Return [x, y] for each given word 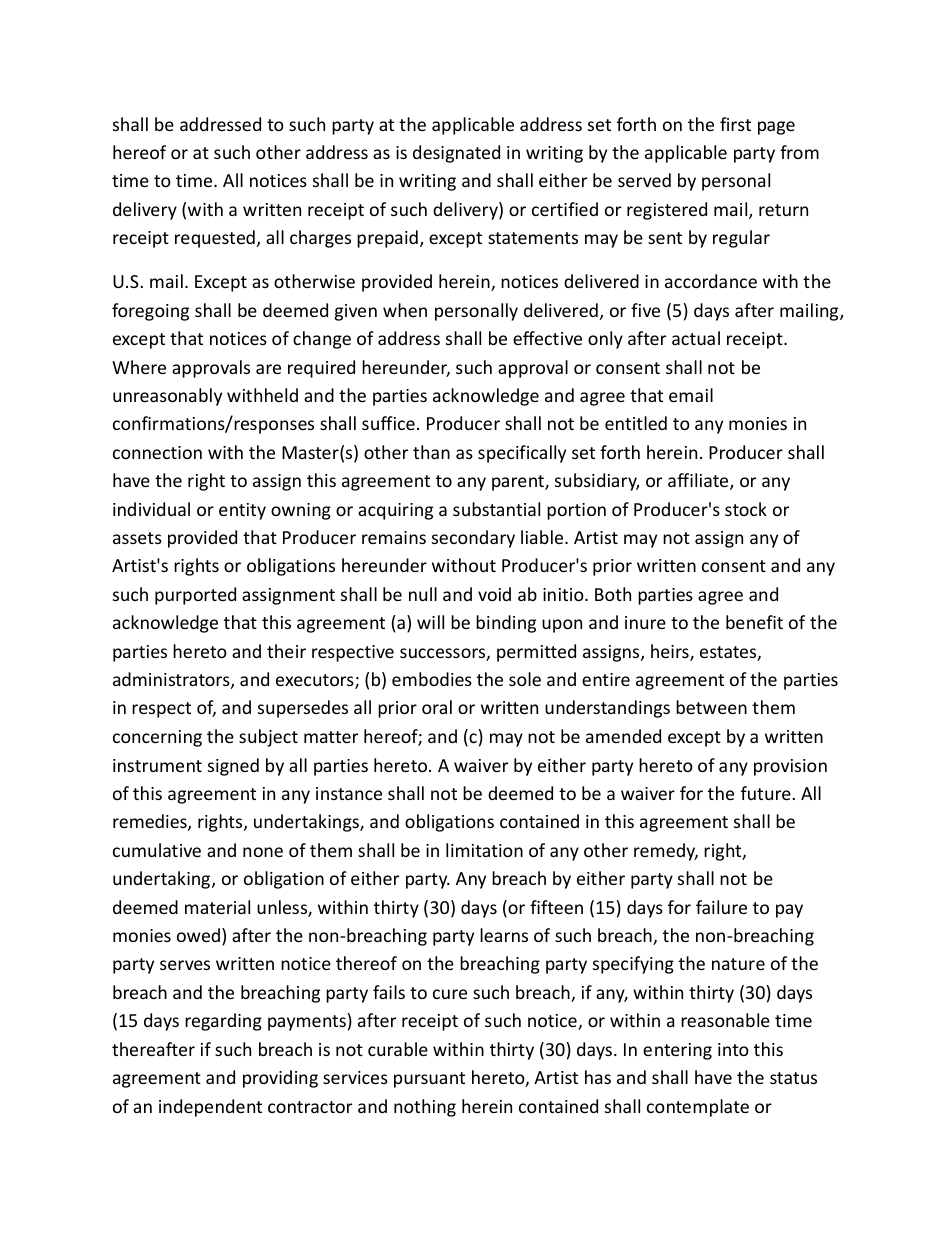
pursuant [429, 1080]
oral [437, 707]
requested [215, 239]
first [735, 124]
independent [210, 1108]
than [431, 452]
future [766, 793]
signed [233, 767]
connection [157, 452]
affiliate [699, 481]
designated [456, 154]
